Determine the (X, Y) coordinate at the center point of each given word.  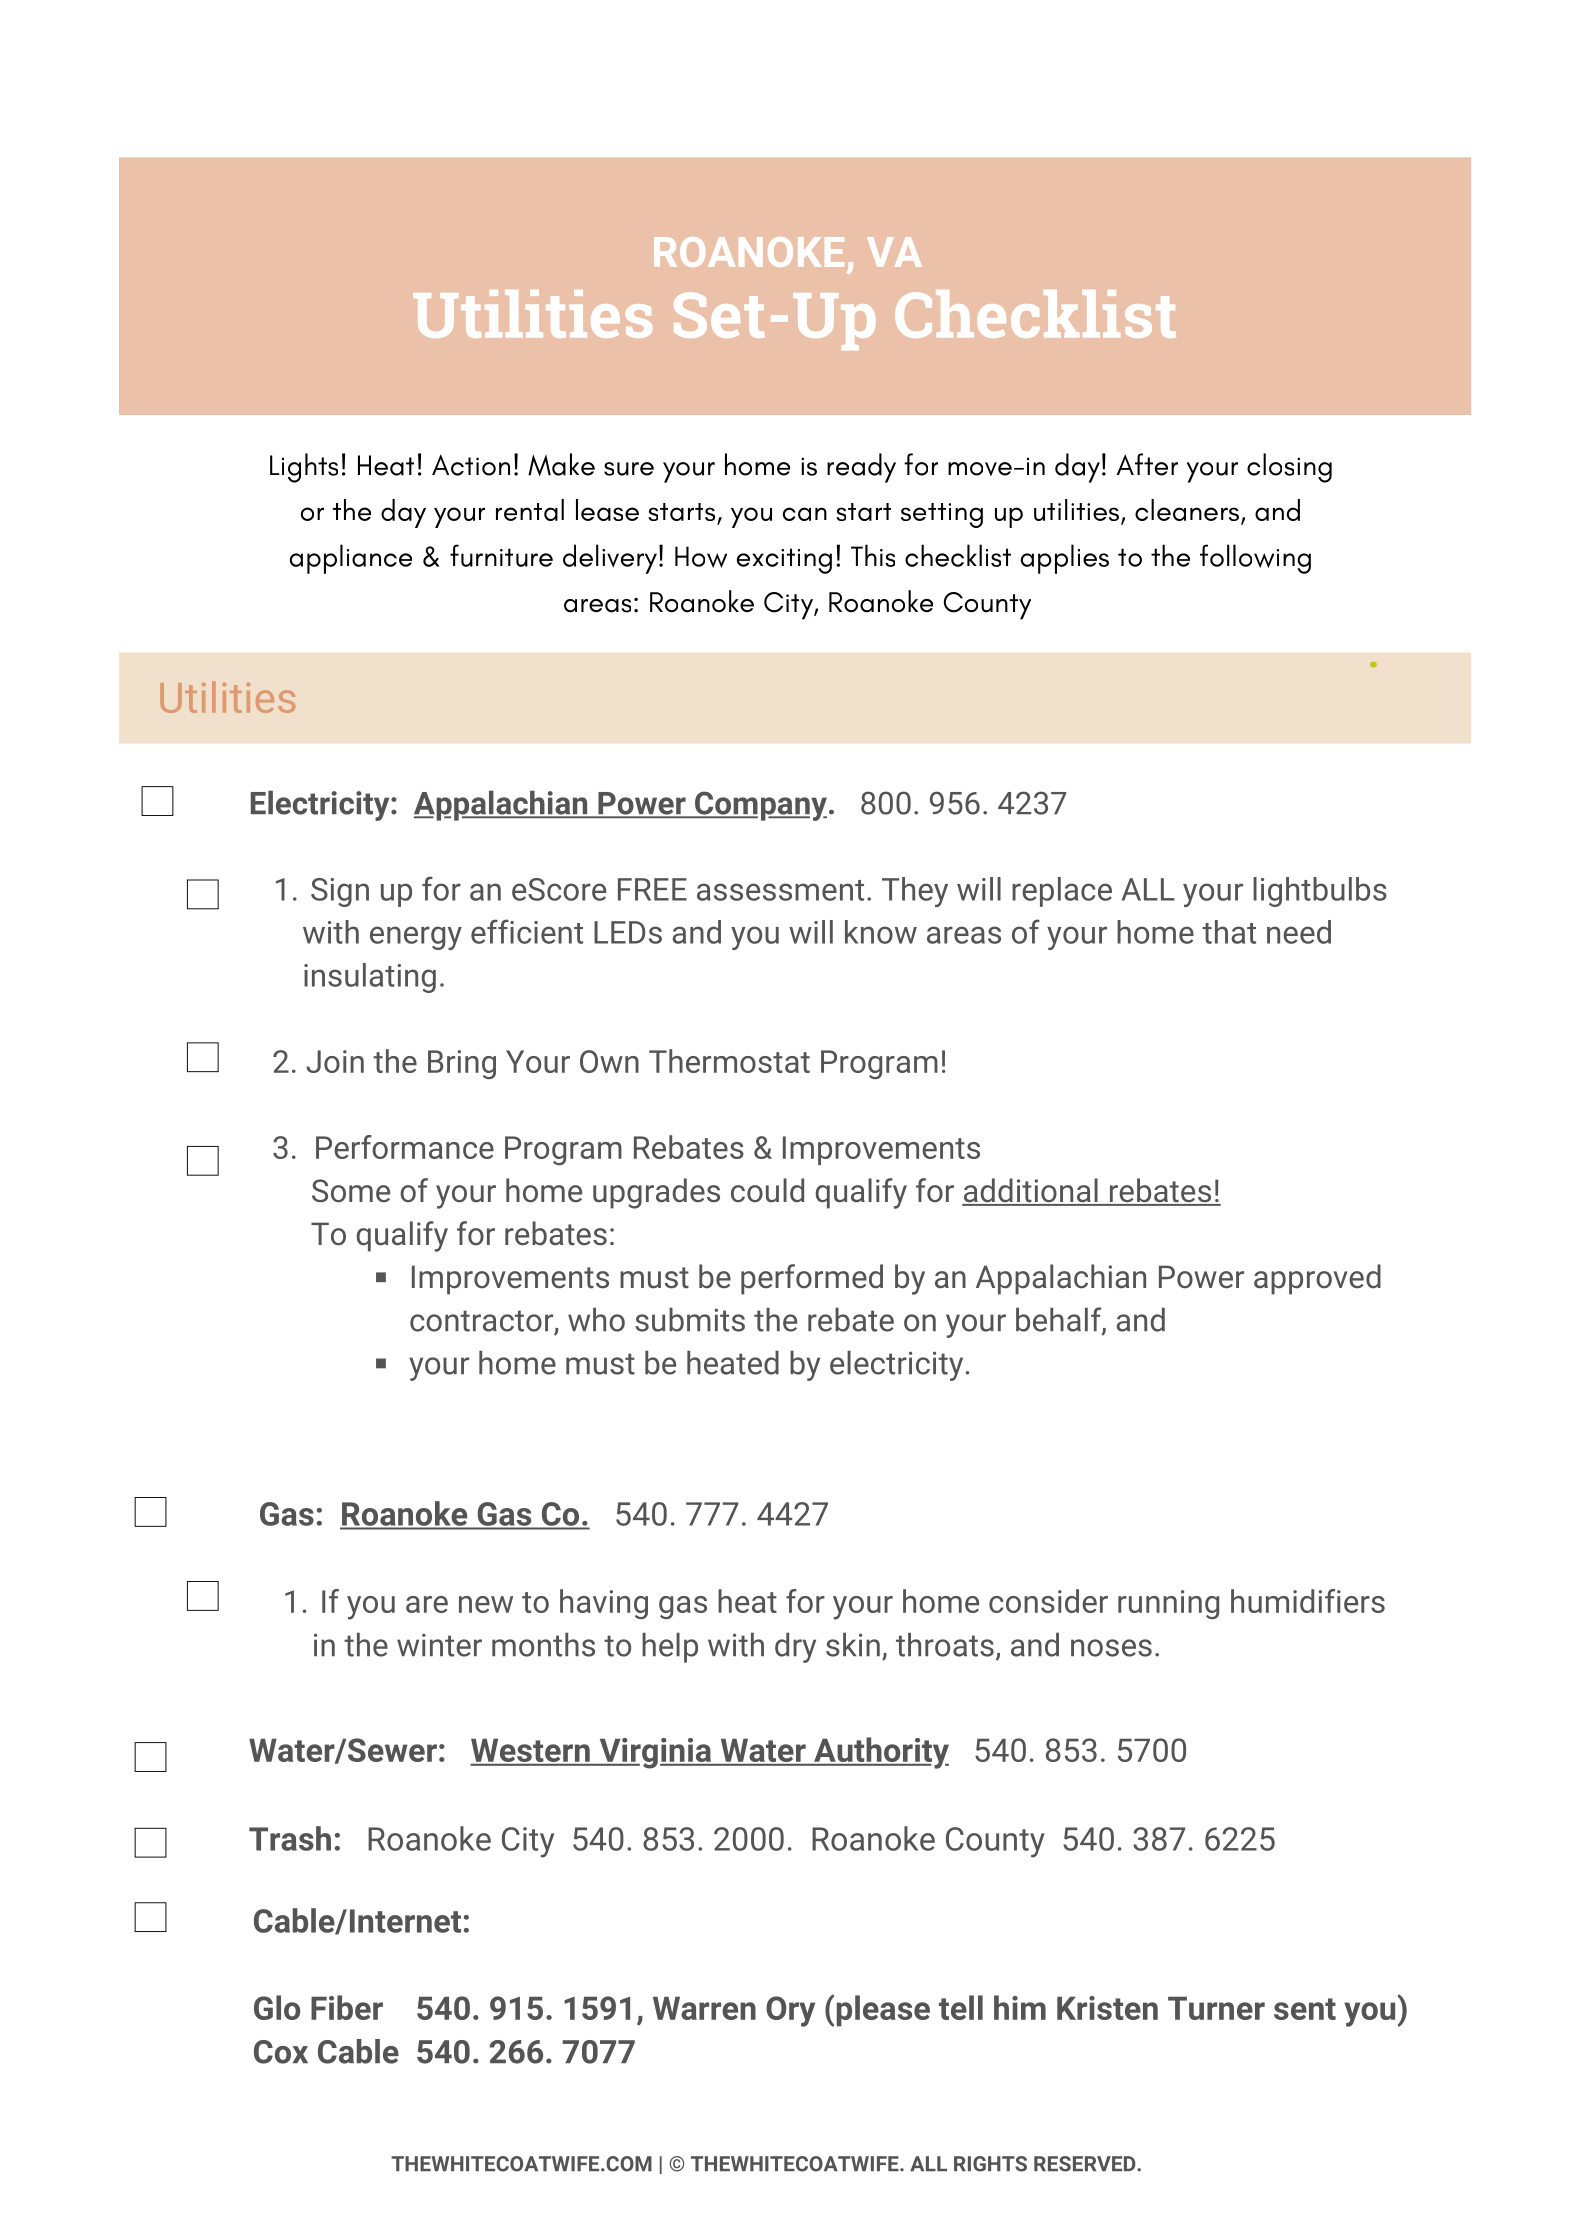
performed (812, 1279)
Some (351, 1191)
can (805, 514)
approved (1317, 1279)
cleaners (1187, 510)
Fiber (347, 2007)
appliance (351, 559)
